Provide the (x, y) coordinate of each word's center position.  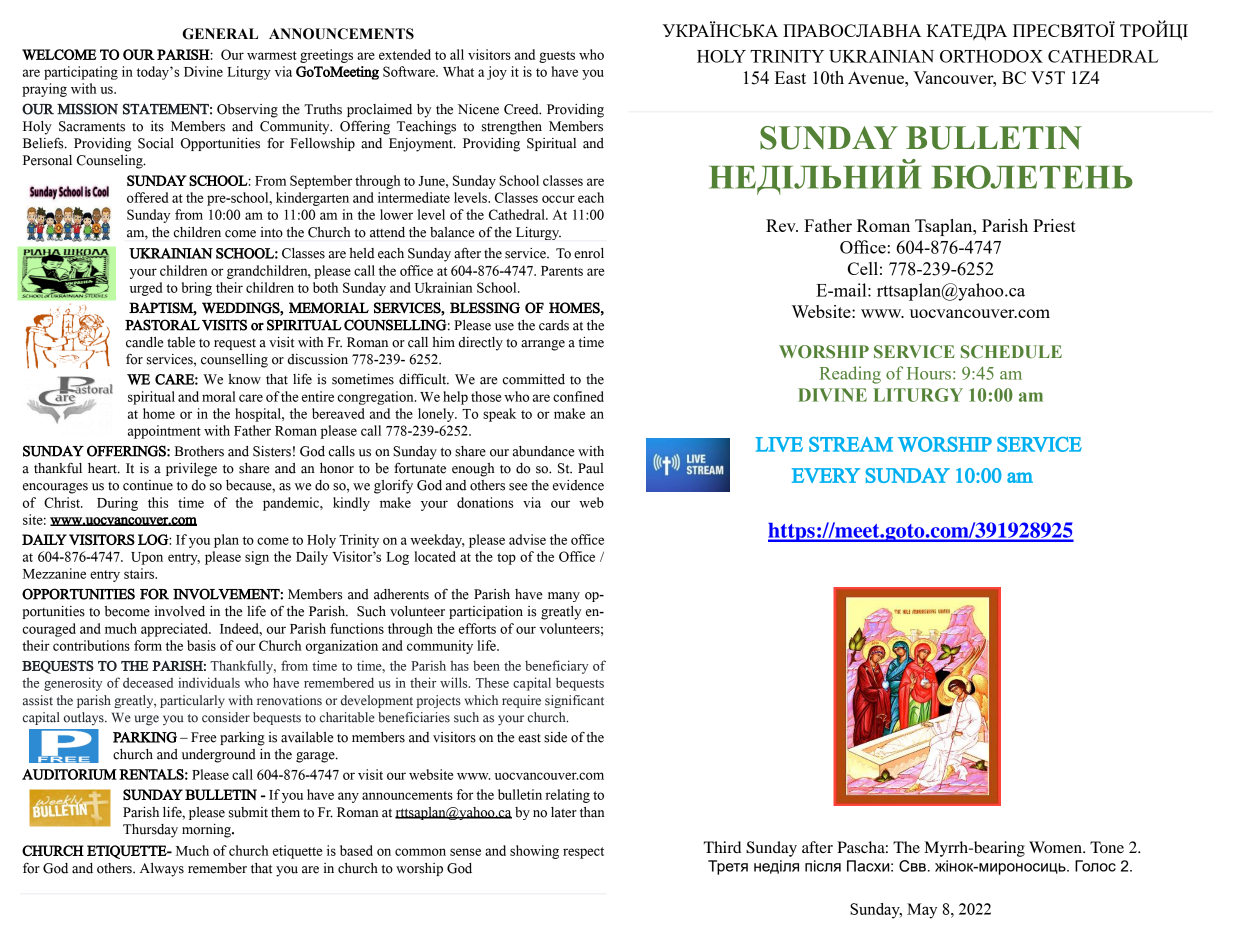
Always (162, 870)
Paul (591, 468)
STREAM (851, 444)
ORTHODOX (991, 56)
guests (557, 57)
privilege (191, 470)
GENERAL (220, 34)
